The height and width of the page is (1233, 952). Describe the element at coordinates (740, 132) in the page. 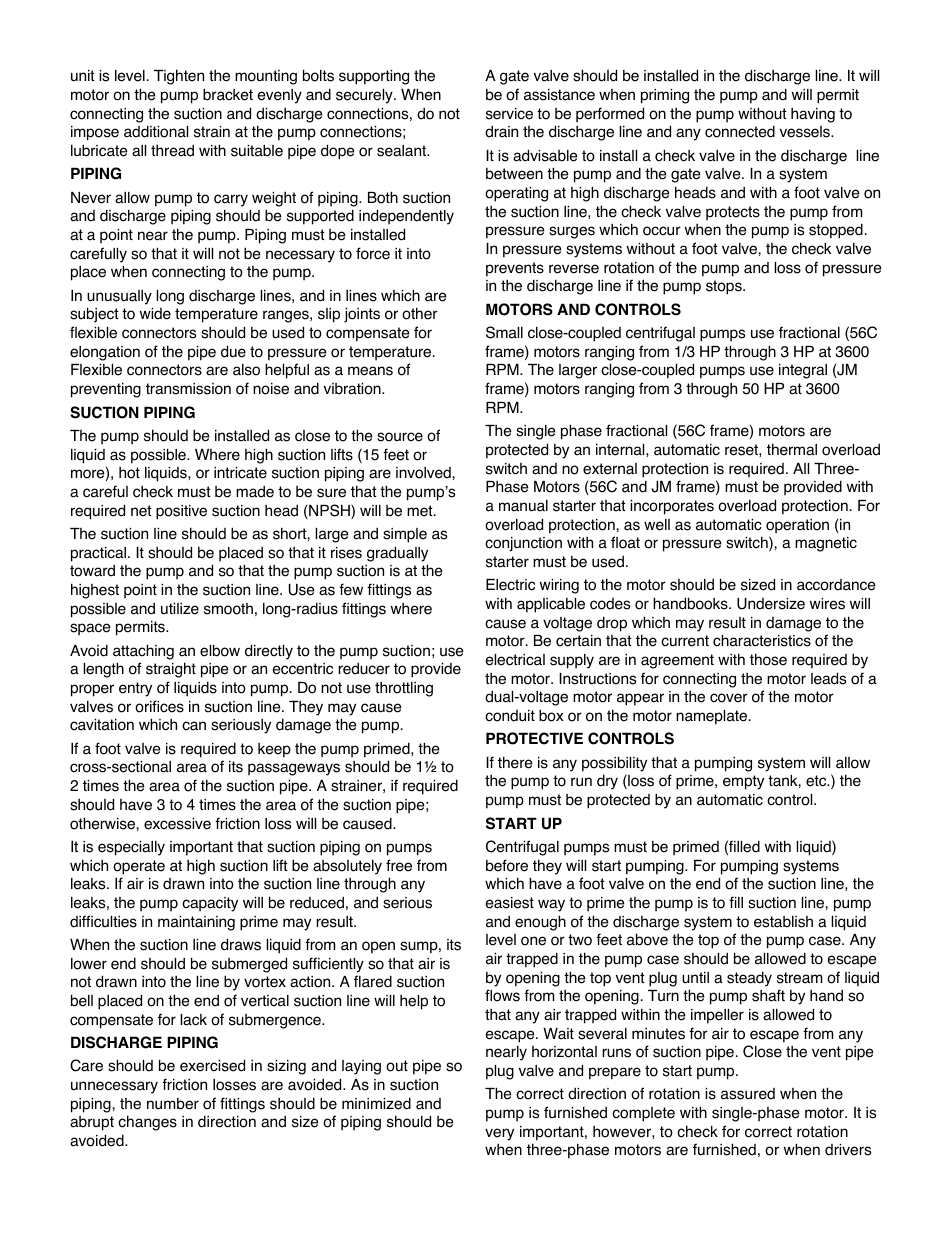

I see `connected` at that location.
